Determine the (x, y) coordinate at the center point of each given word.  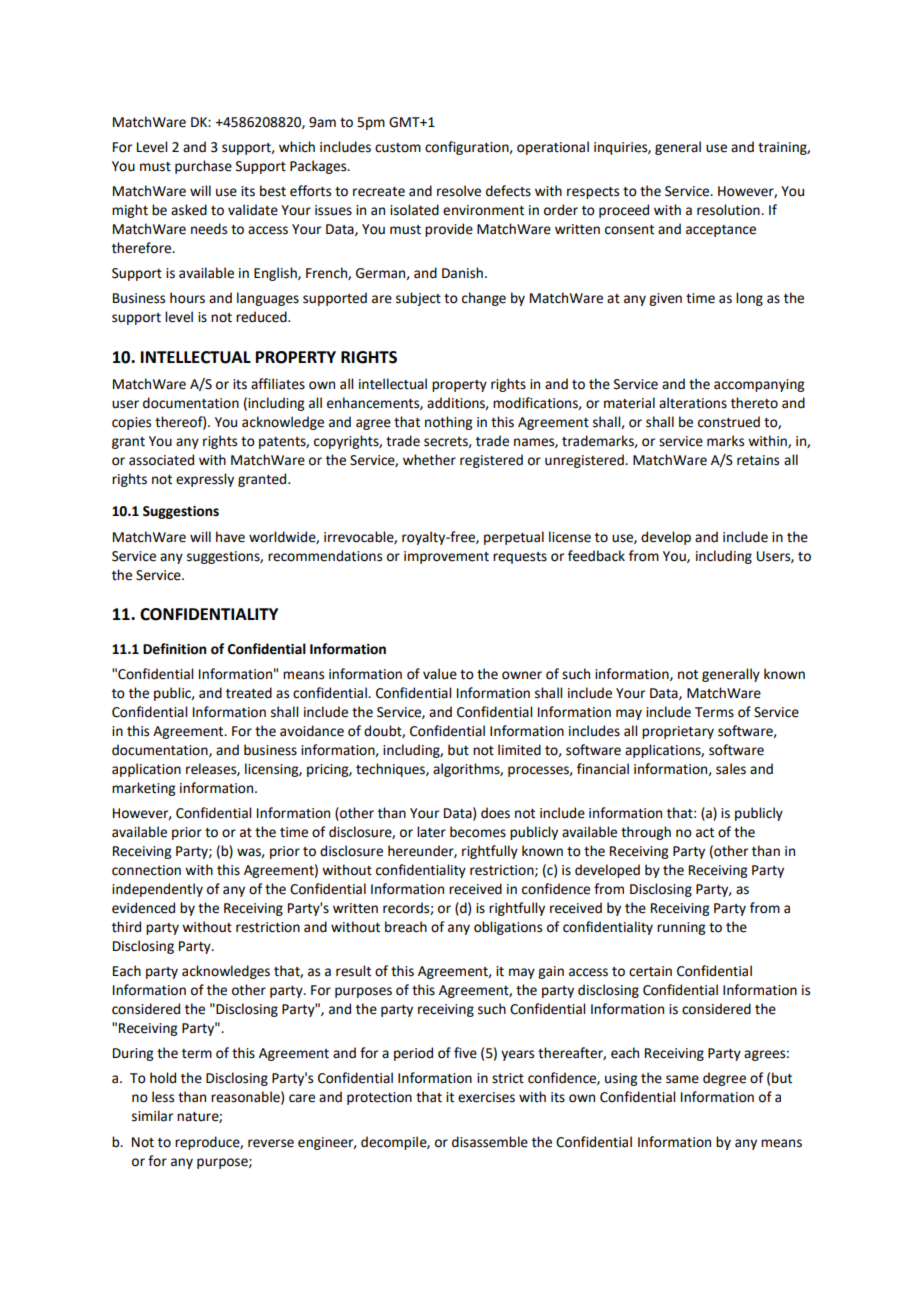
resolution (729, 210)
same (682, 1079)
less (163, 1097)
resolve (459, 191)
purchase (203, 167)
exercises (486, 1097)
